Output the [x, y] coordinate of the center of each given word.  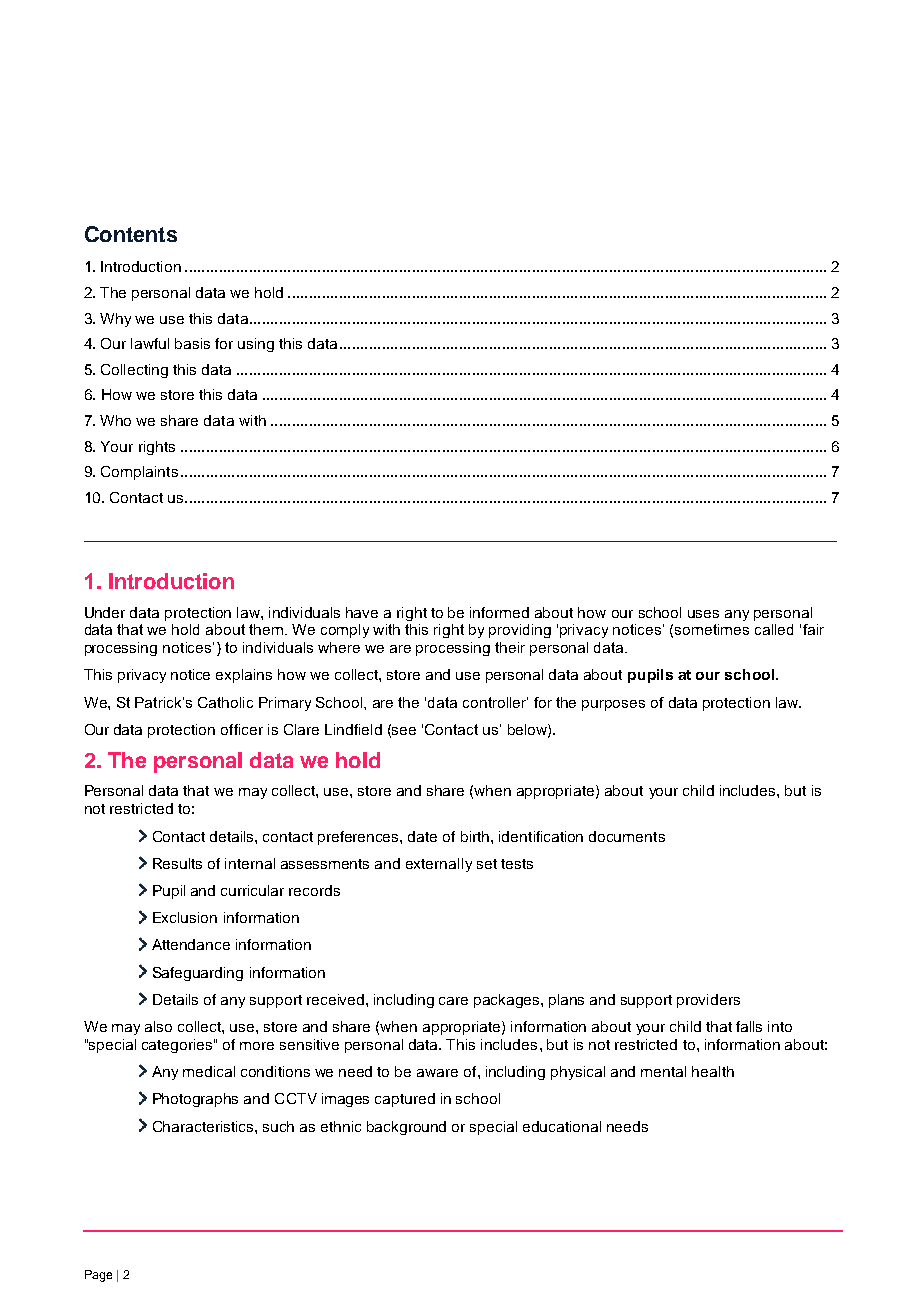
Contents [131, 234]
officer [242, 729]
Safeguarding [198, 974]
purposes [613, 705]
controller [495, 702]
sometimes [712, 629]
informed [499, 612]
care [453, 1001]
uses [703, 614]
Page [98, 1276]
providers [708, 1001]
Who [115, 420]
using [256, 345]
